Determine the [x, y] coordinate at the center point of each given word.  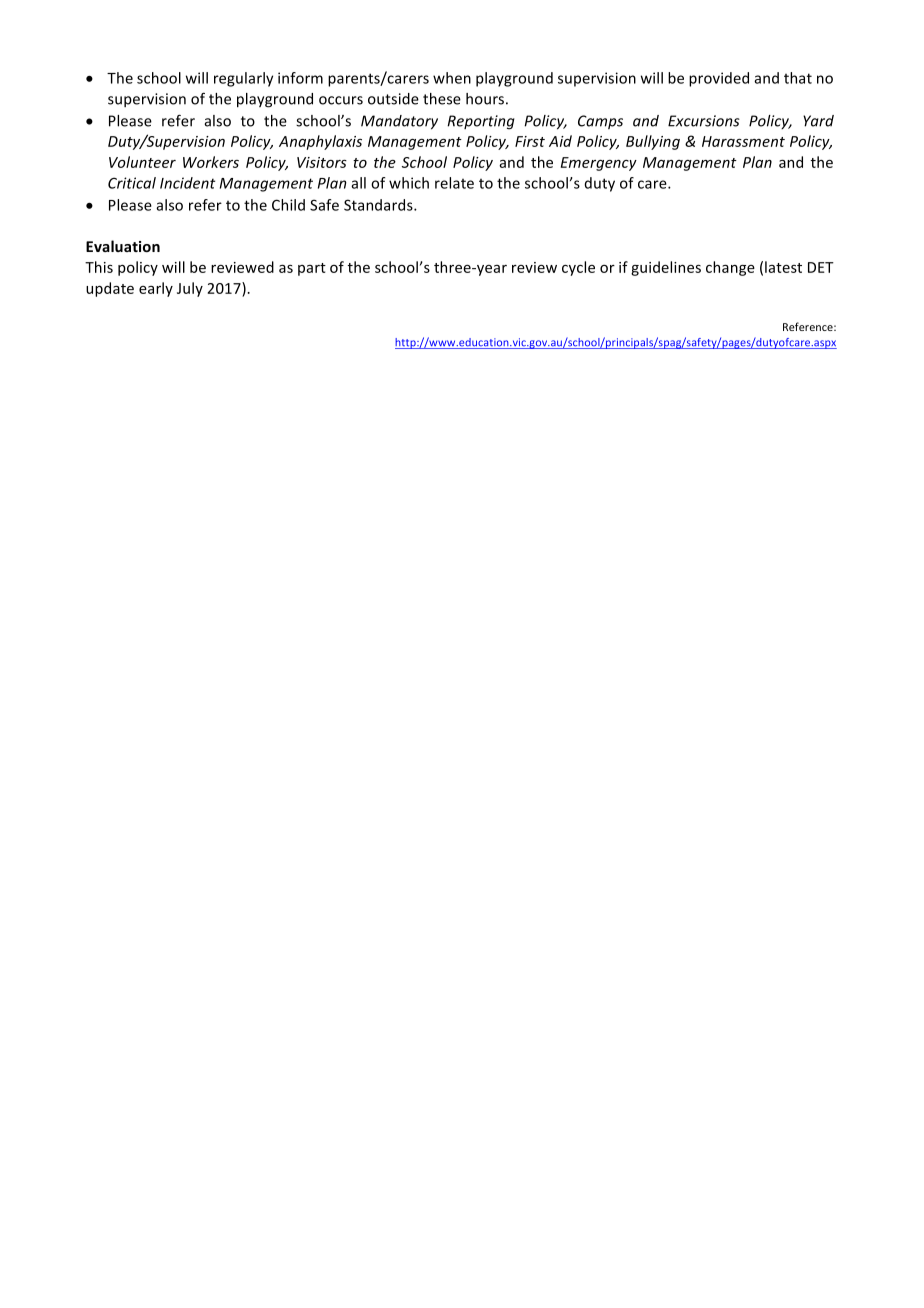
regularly [243, 79]
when [452, 78]
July [190, 289]
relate [454, 183]
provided [719, 79]
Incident [187, 183]
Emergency [599, 164]
